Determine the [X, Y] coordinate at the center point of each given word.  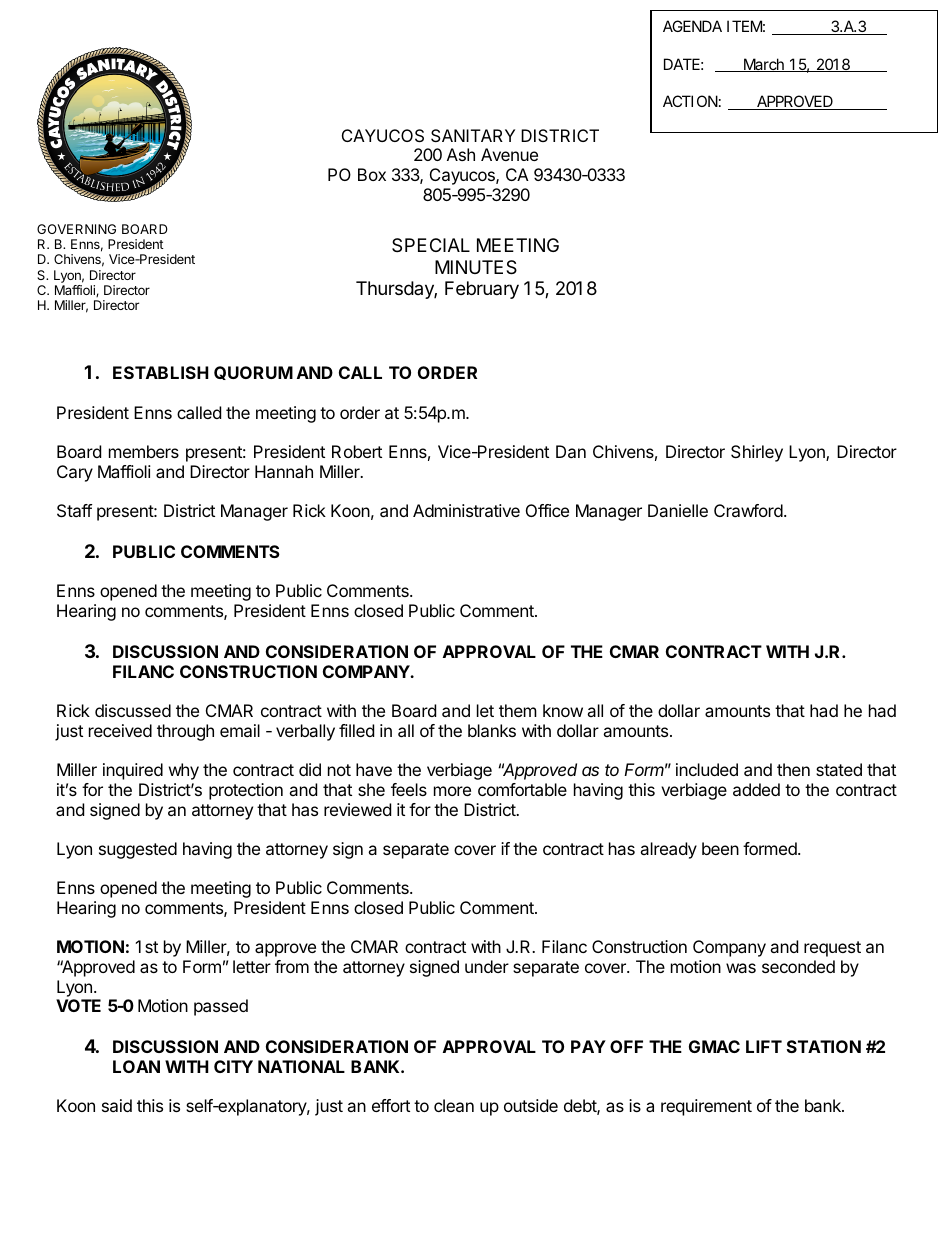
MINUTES [476, 267]
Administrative [466, 510]
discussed [133, 710]
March [764, 65]
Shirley [757, 453]
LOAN [136, 1066]
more [452, 791]
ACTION [690, 101]
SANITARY [473, 135]
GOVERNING [76, 229]
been [720, 848]
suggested [138, 850]
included [707, 769]
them [518, 710]
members [144, 451]
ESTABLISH [161, 372]
